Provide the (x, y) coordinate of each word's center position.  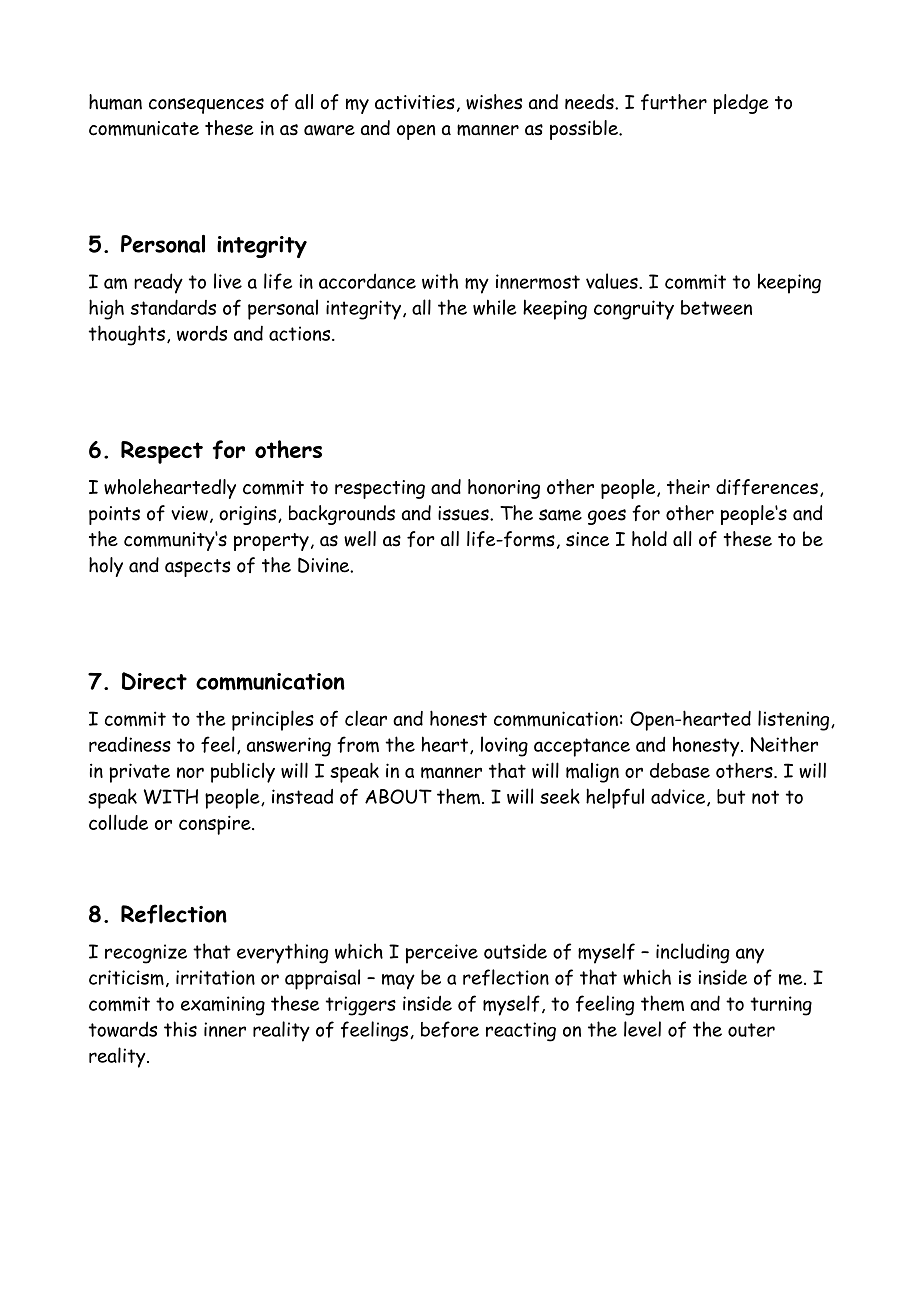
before (450, 1029)
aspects (197, 568)
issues (464, 513)
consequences (206, 106)
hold (649, 539)
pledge (741, 104)
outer (751, 1030)
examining (223, 1006)
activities (415, 102)
